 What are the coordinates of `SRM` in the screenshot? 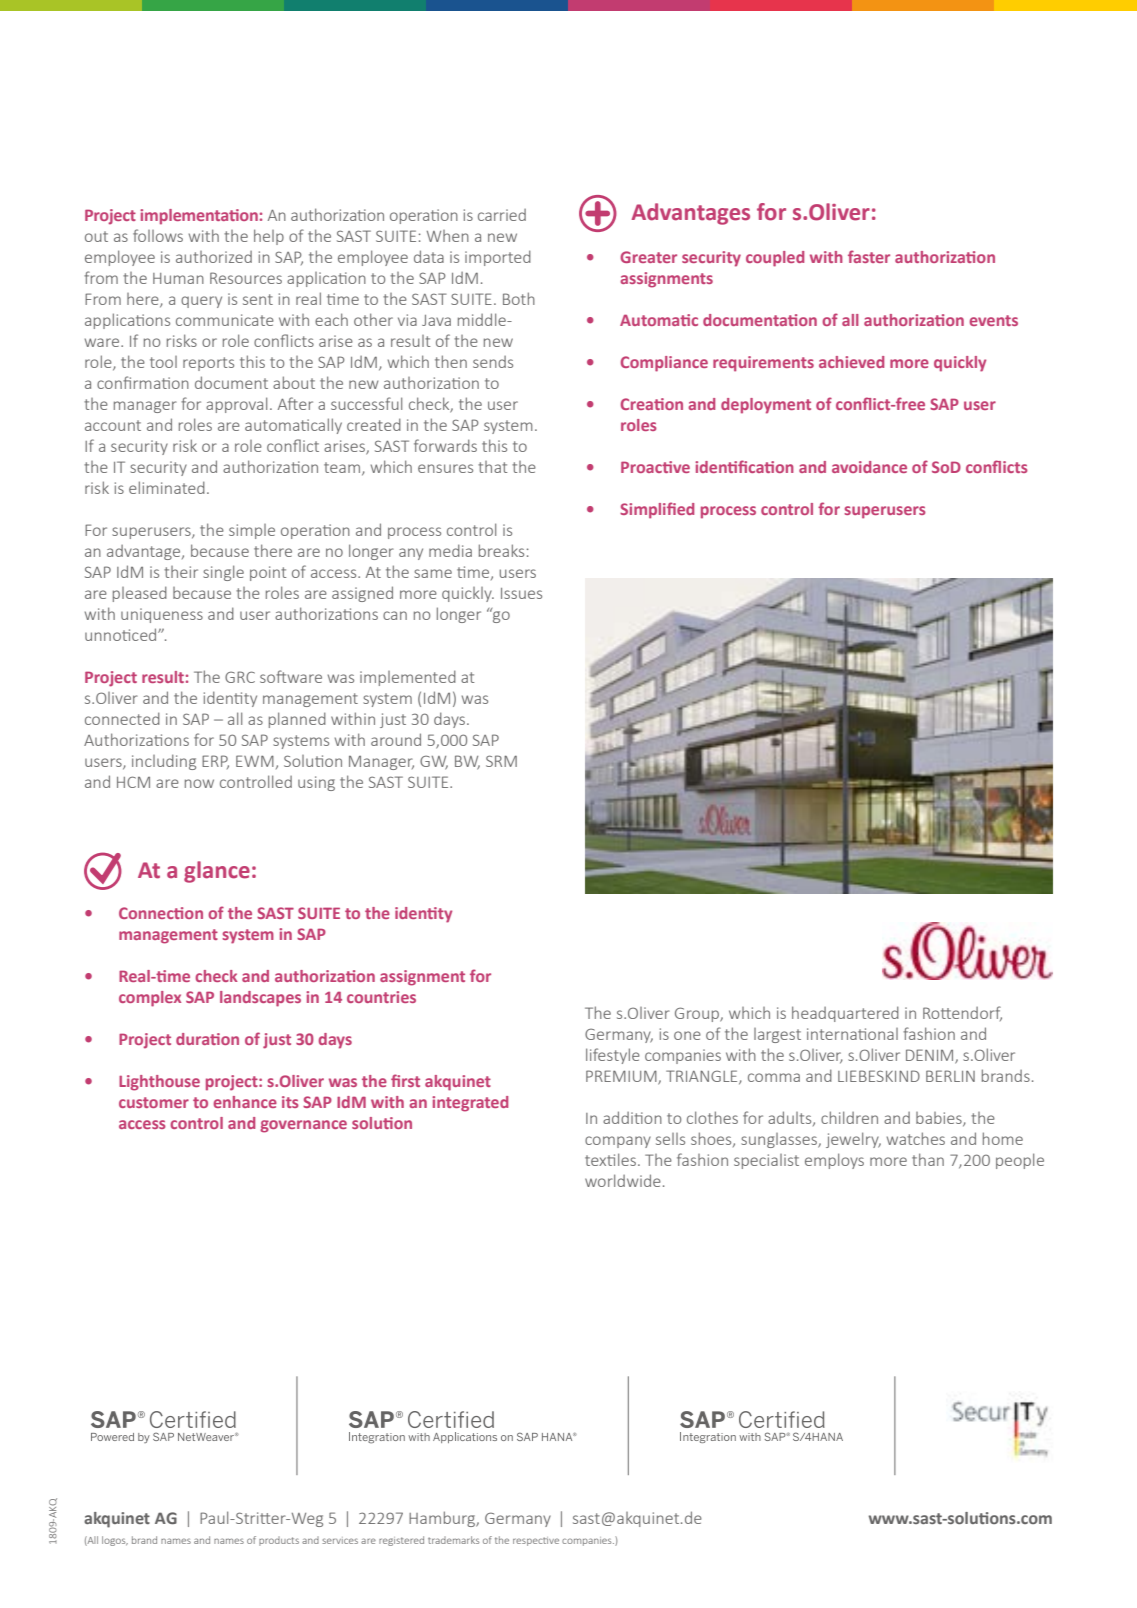 It's located at (501, 761).
